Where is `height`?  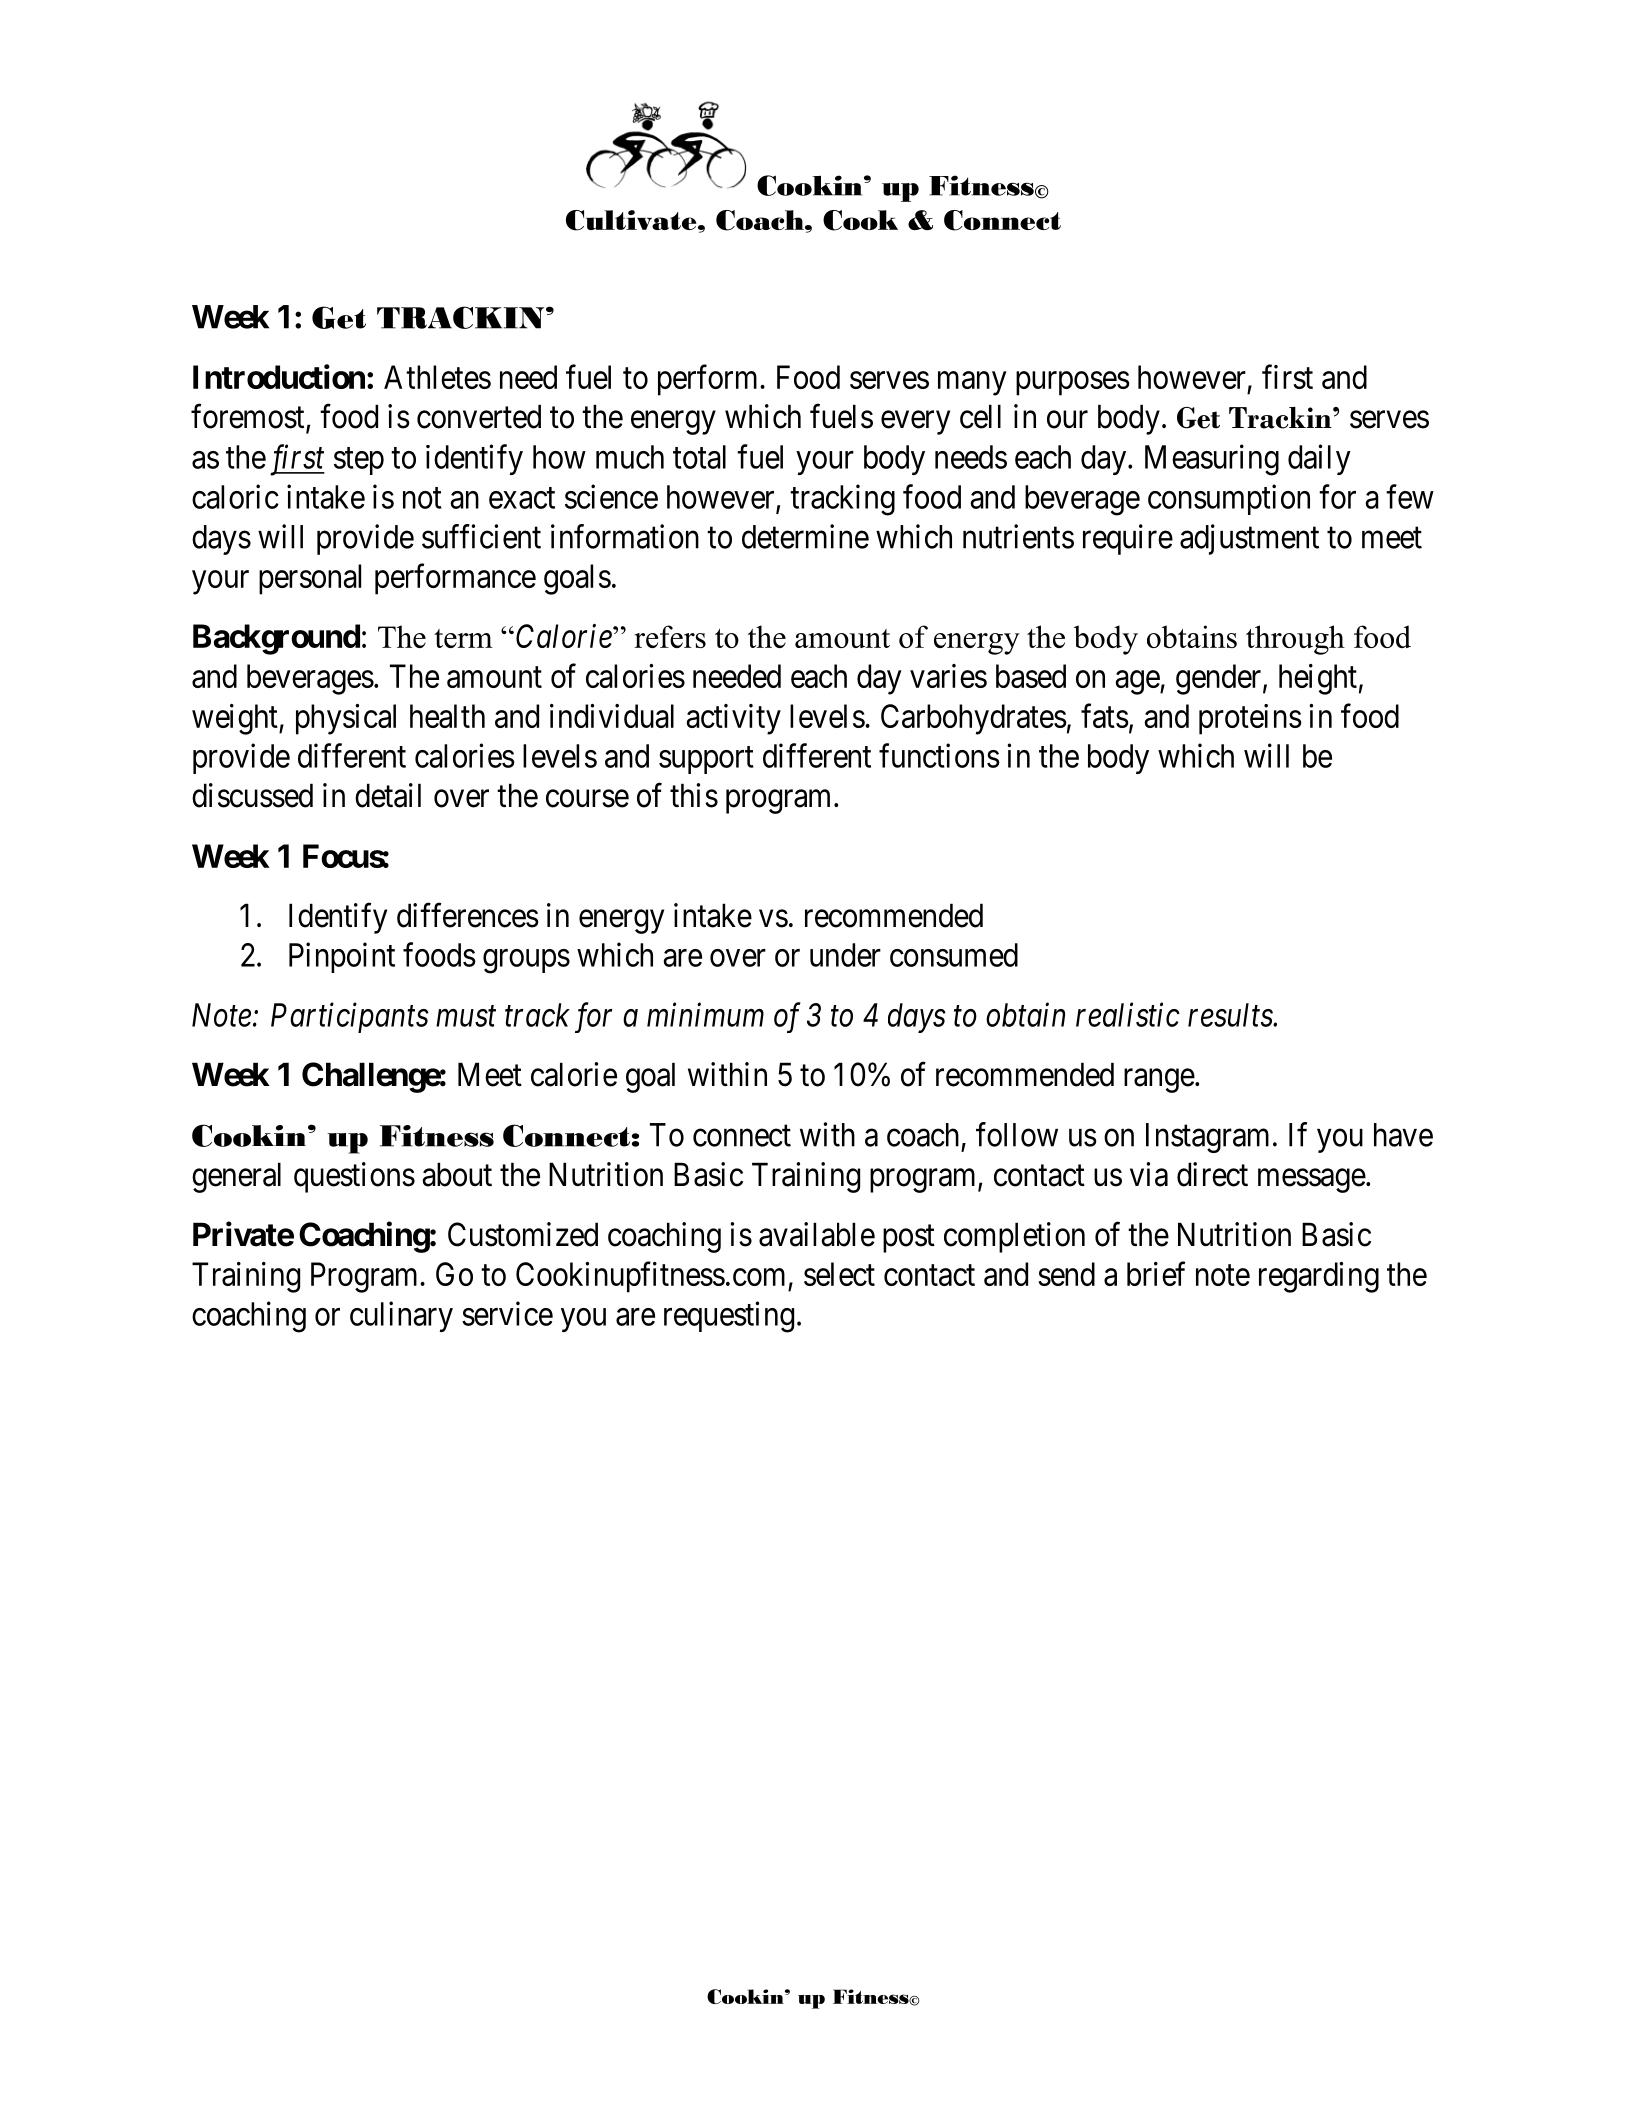
height is located at coordinates (1318, 679).
